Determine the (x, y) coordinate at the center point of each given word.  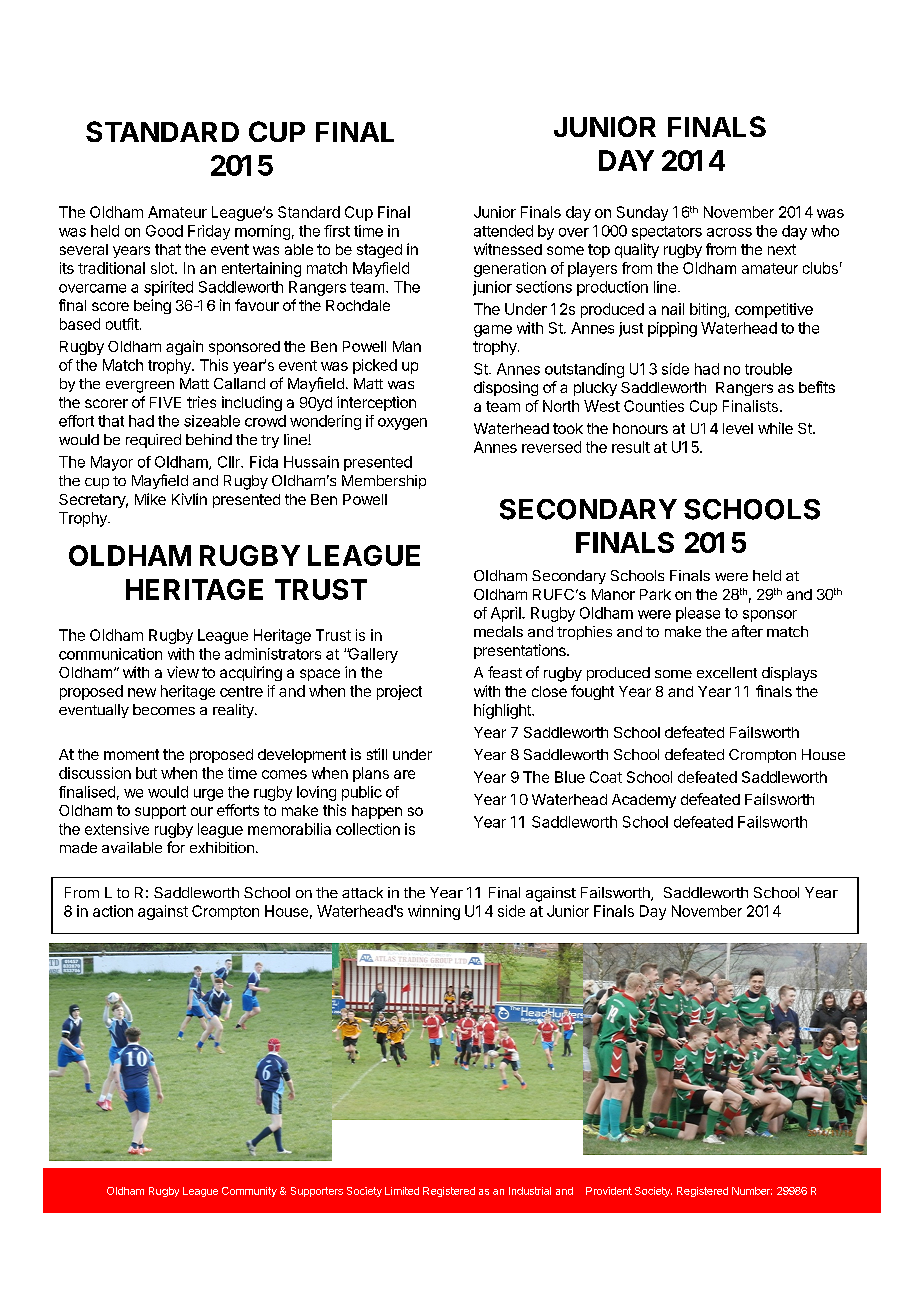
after (747, 631)
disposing (506, 388)
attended (503, 231)
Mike (150, 499)
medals (498, 631)
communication (110, 654)
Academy (644, 801)
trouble (768, 369)
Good (164, 231)
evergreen (140, 387)
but (146, 773)
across (729, 232)
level (738, 428)
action (113, 911)
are (404, 774)
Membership (384, 482)
